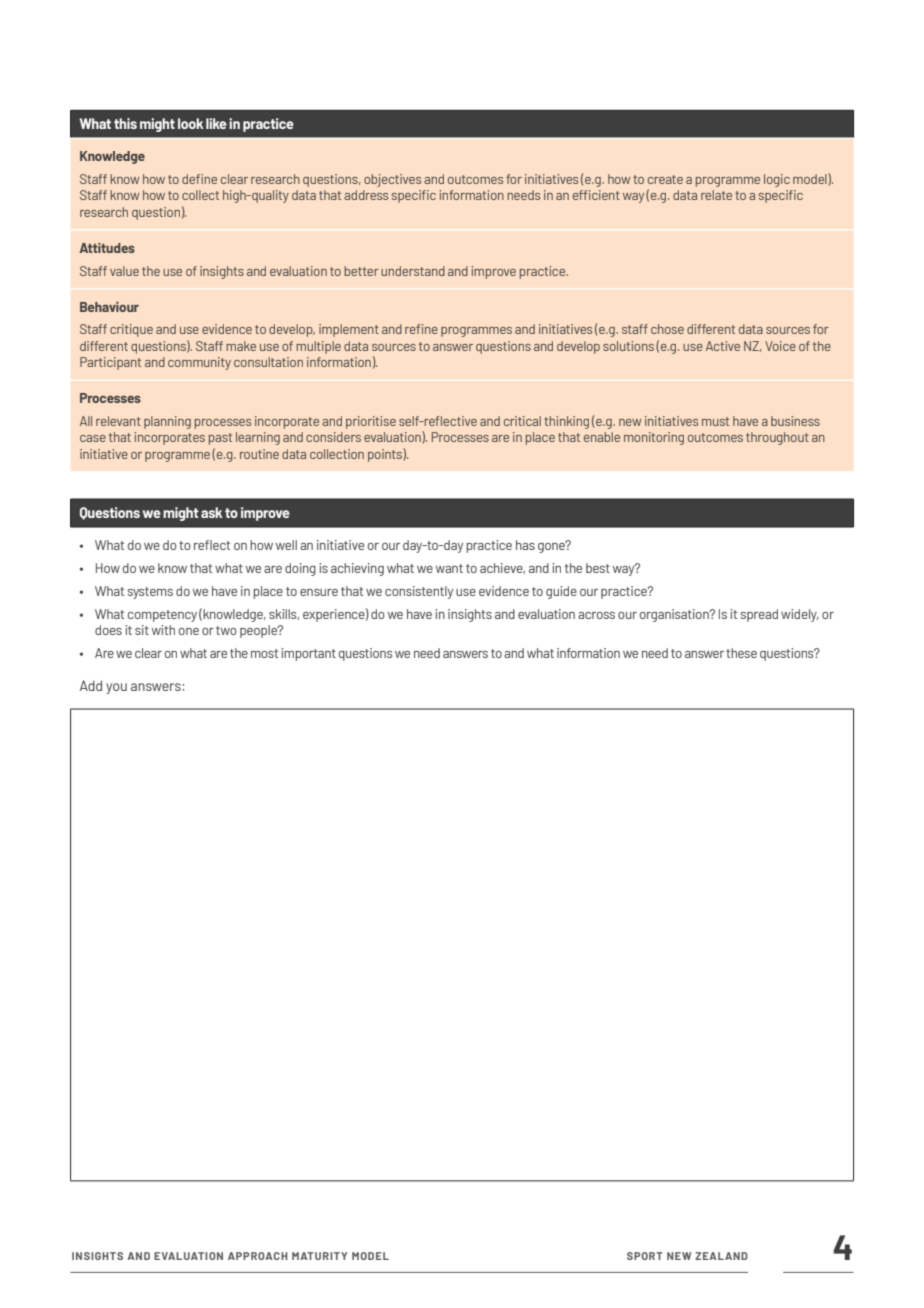  I want to click on you, so click(116, 688).
